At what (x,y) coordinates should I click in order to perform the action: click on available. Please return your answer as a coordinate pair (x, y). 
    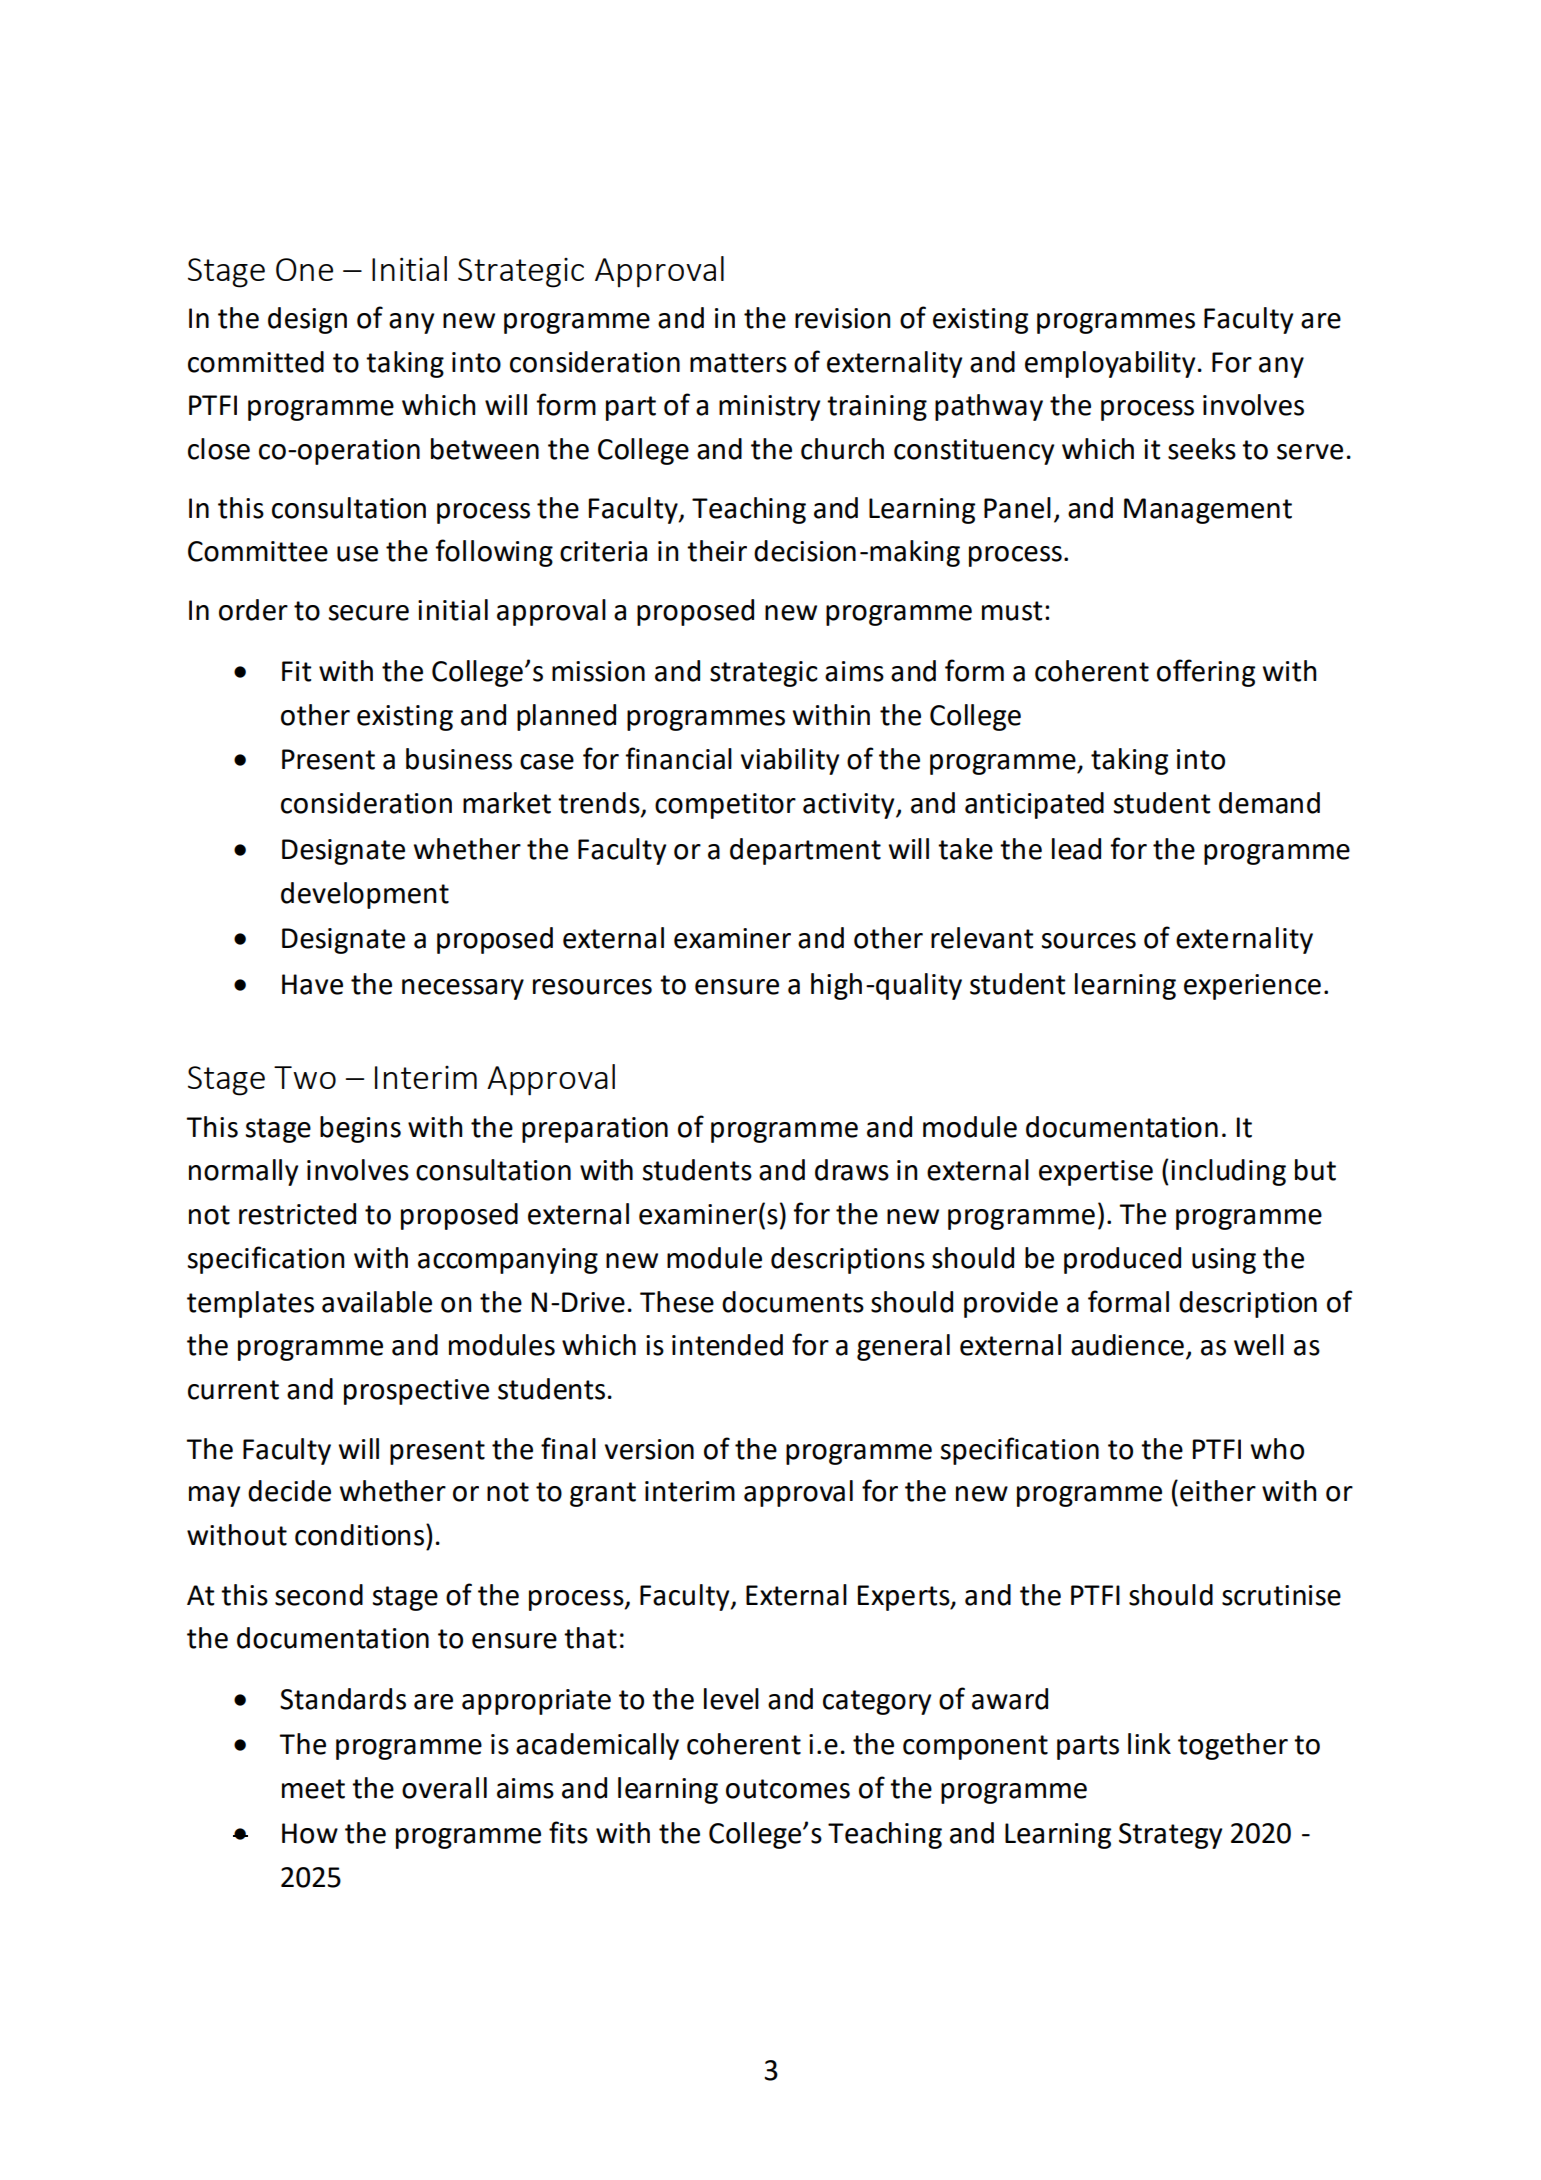
    Looking at the image, I should click on (377, 1302).
